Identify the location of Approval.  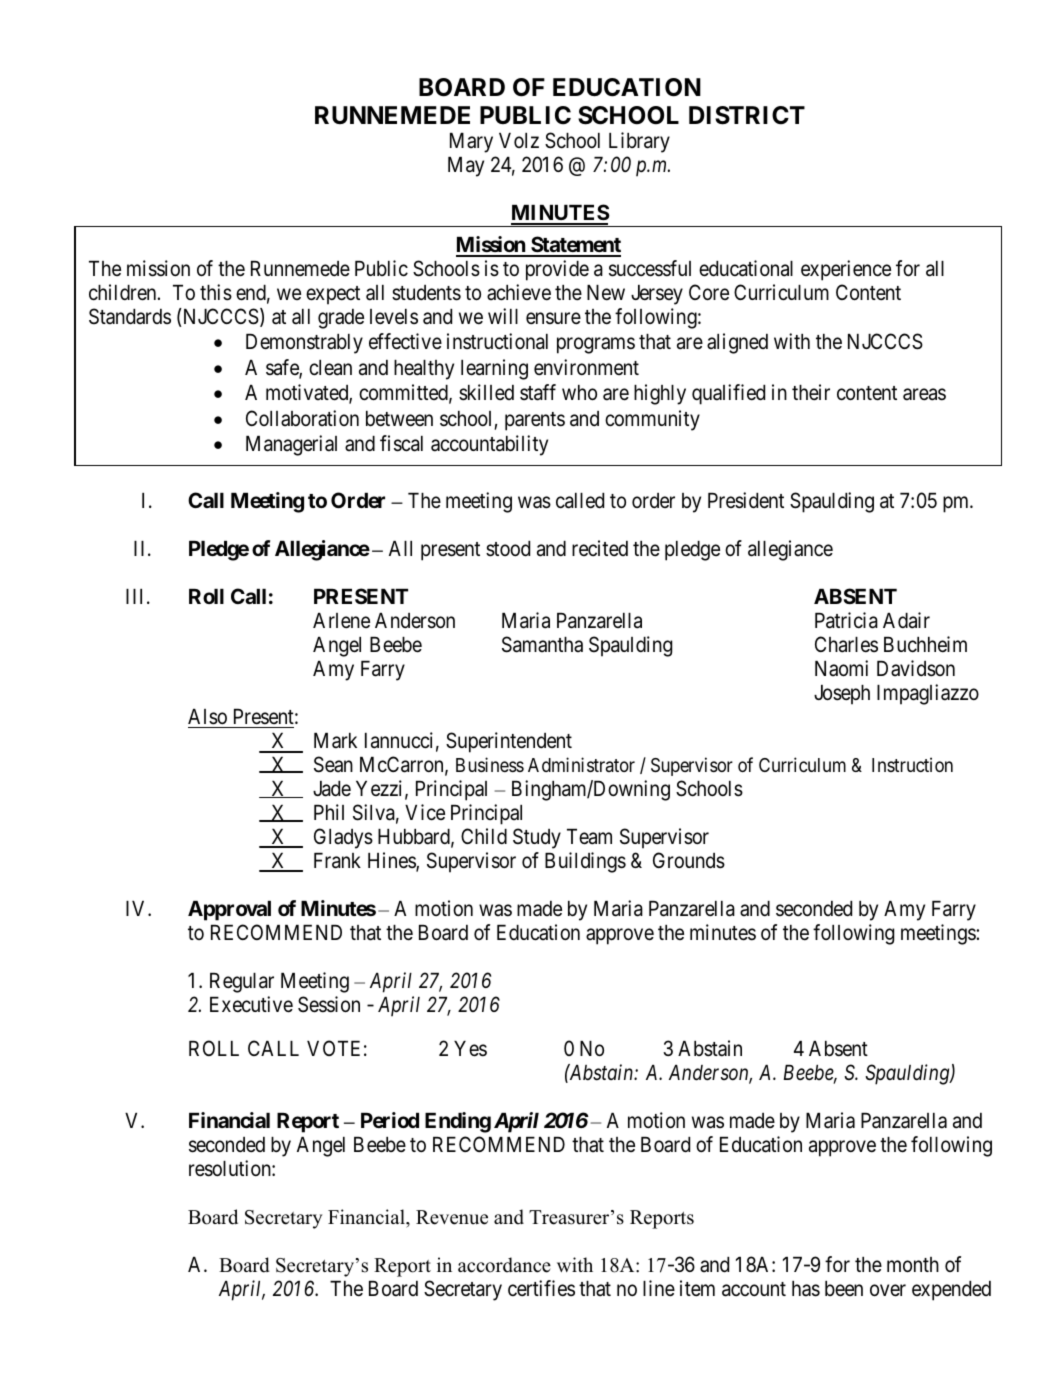
(229, 911).
